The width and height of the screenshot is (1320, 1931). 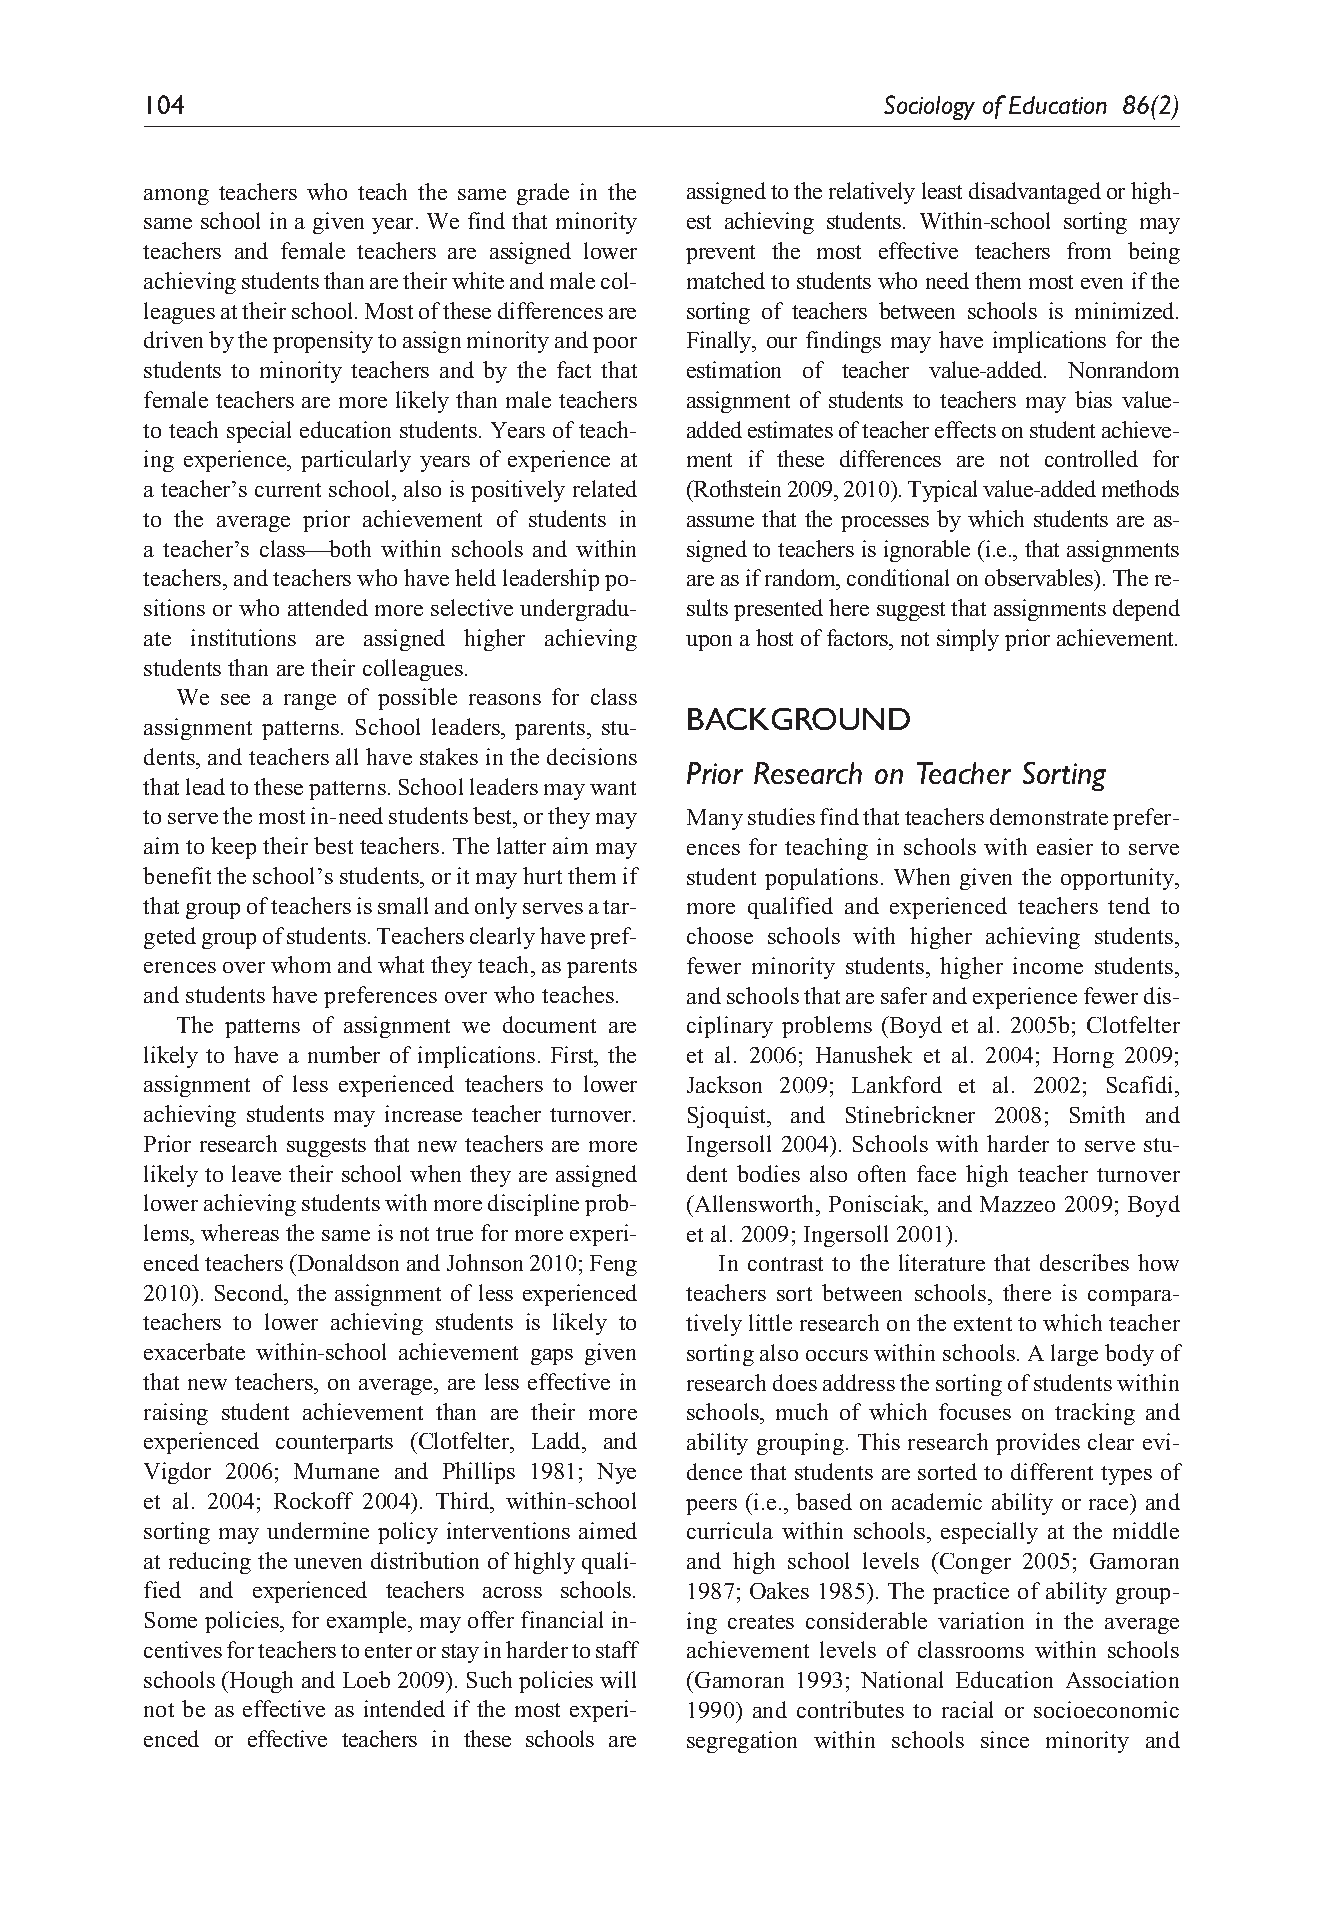 What do you see at coordinates (260, 1682) in the screenshot?
I see `Hough` at bounding box center [260, 1682].
